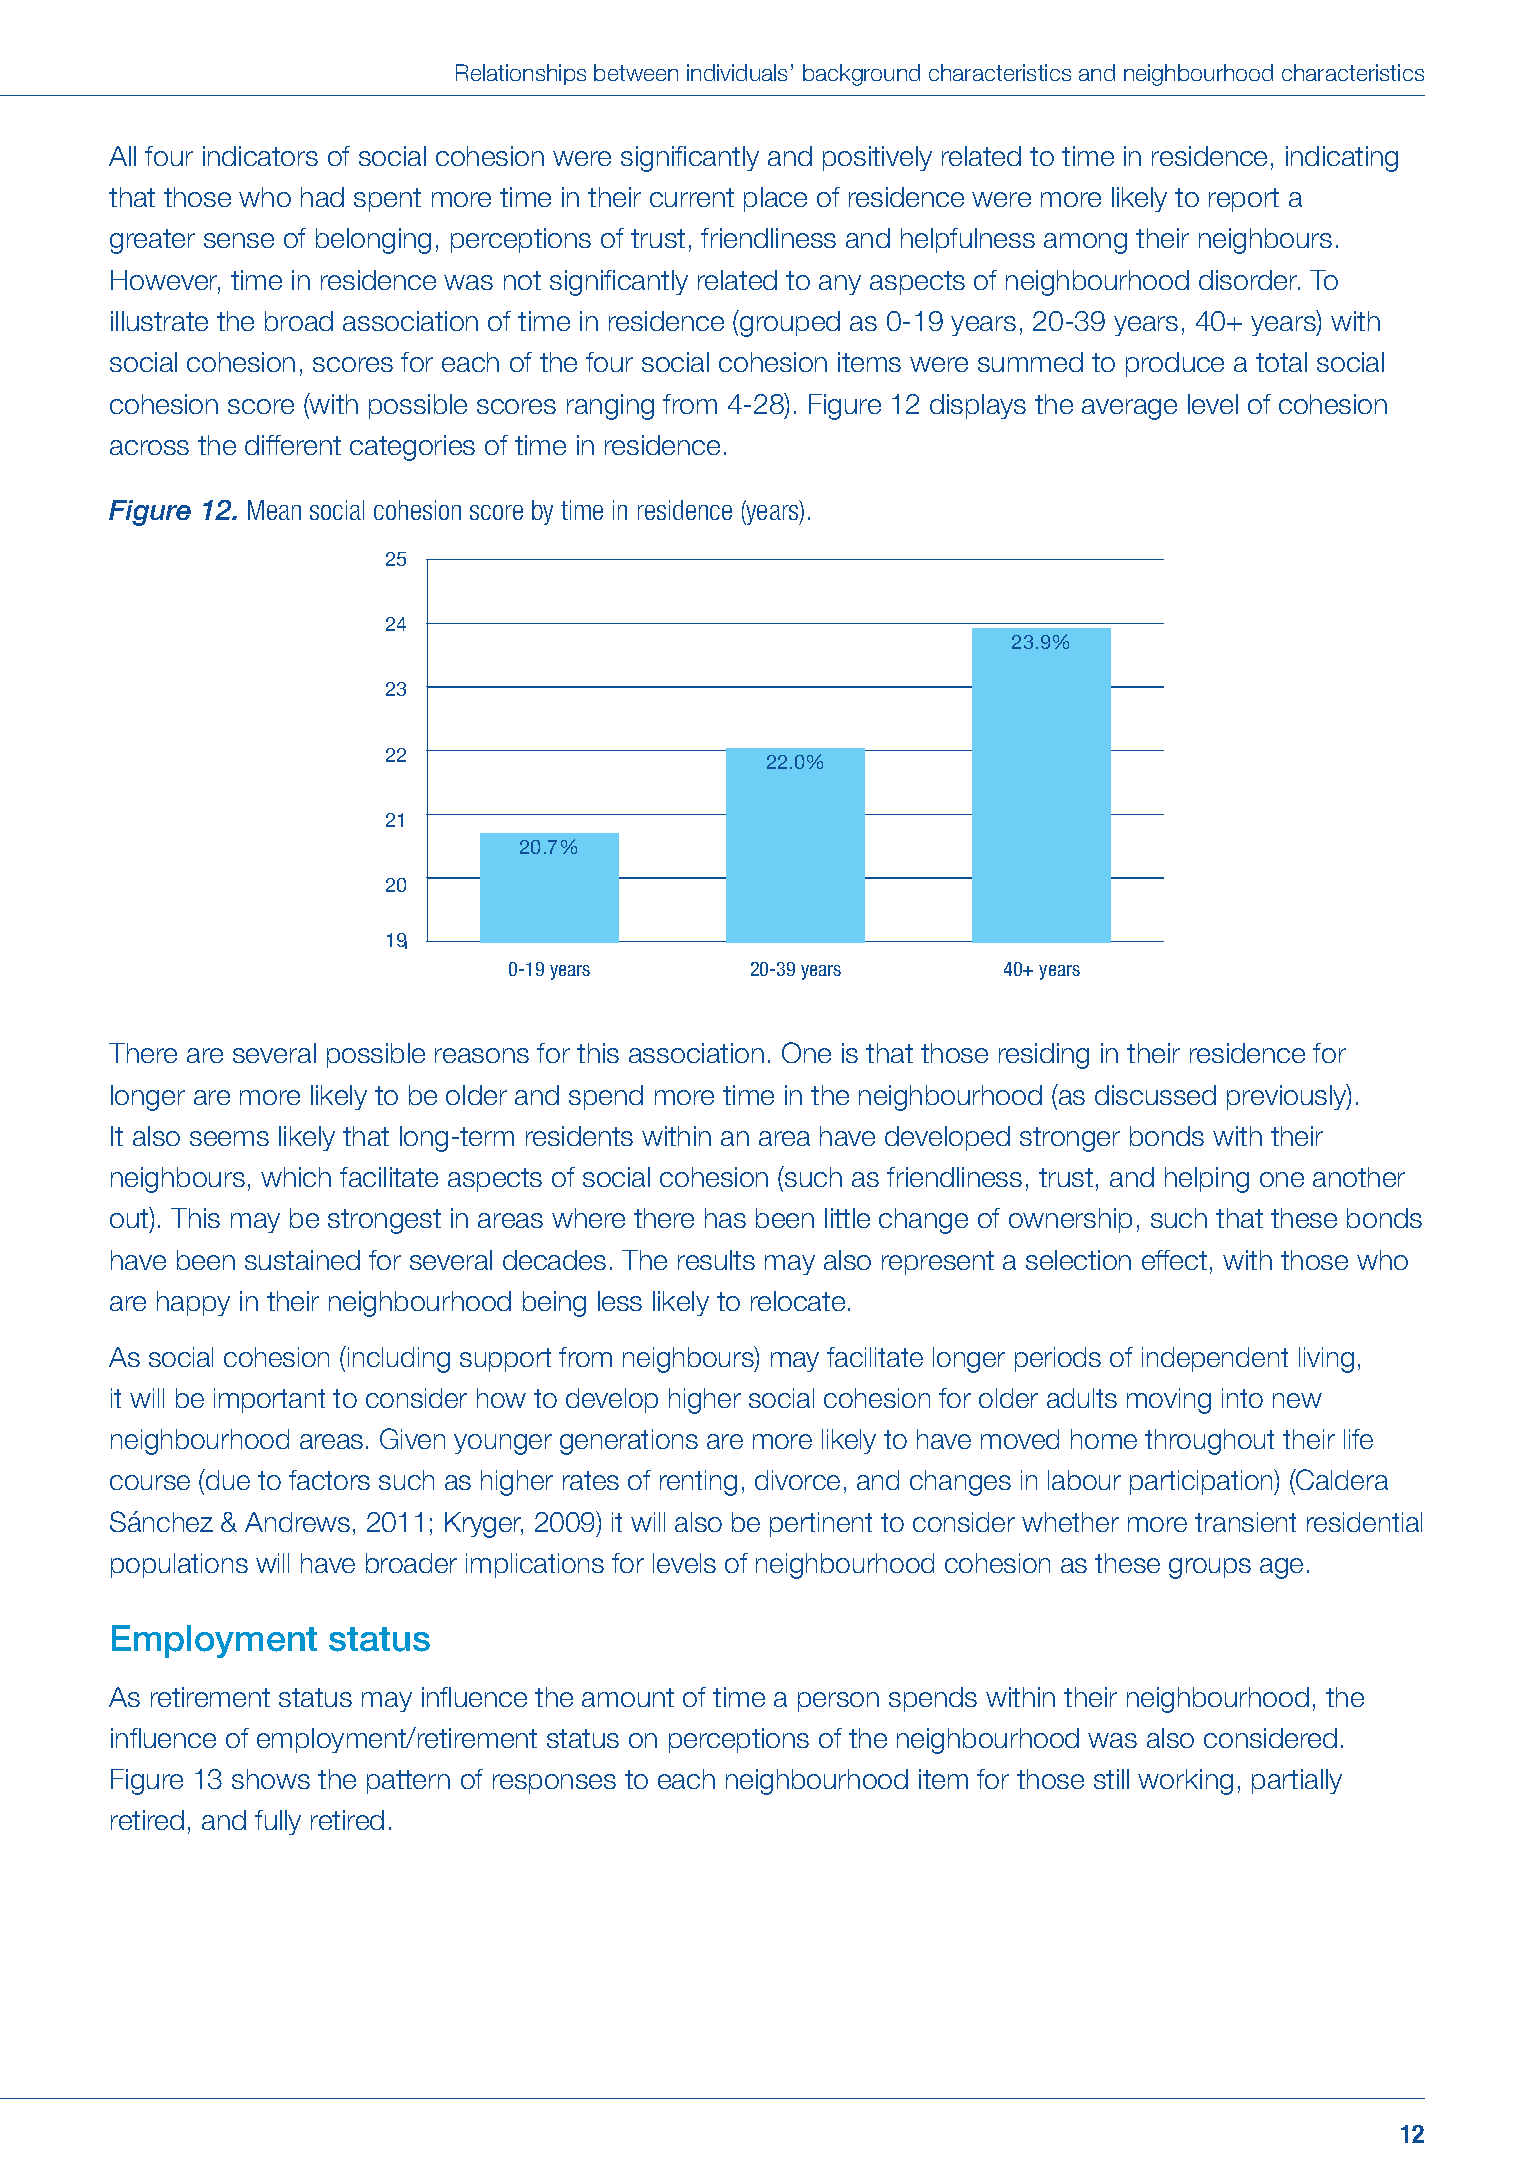  I want to click on sustained, so click(302, 1260).
